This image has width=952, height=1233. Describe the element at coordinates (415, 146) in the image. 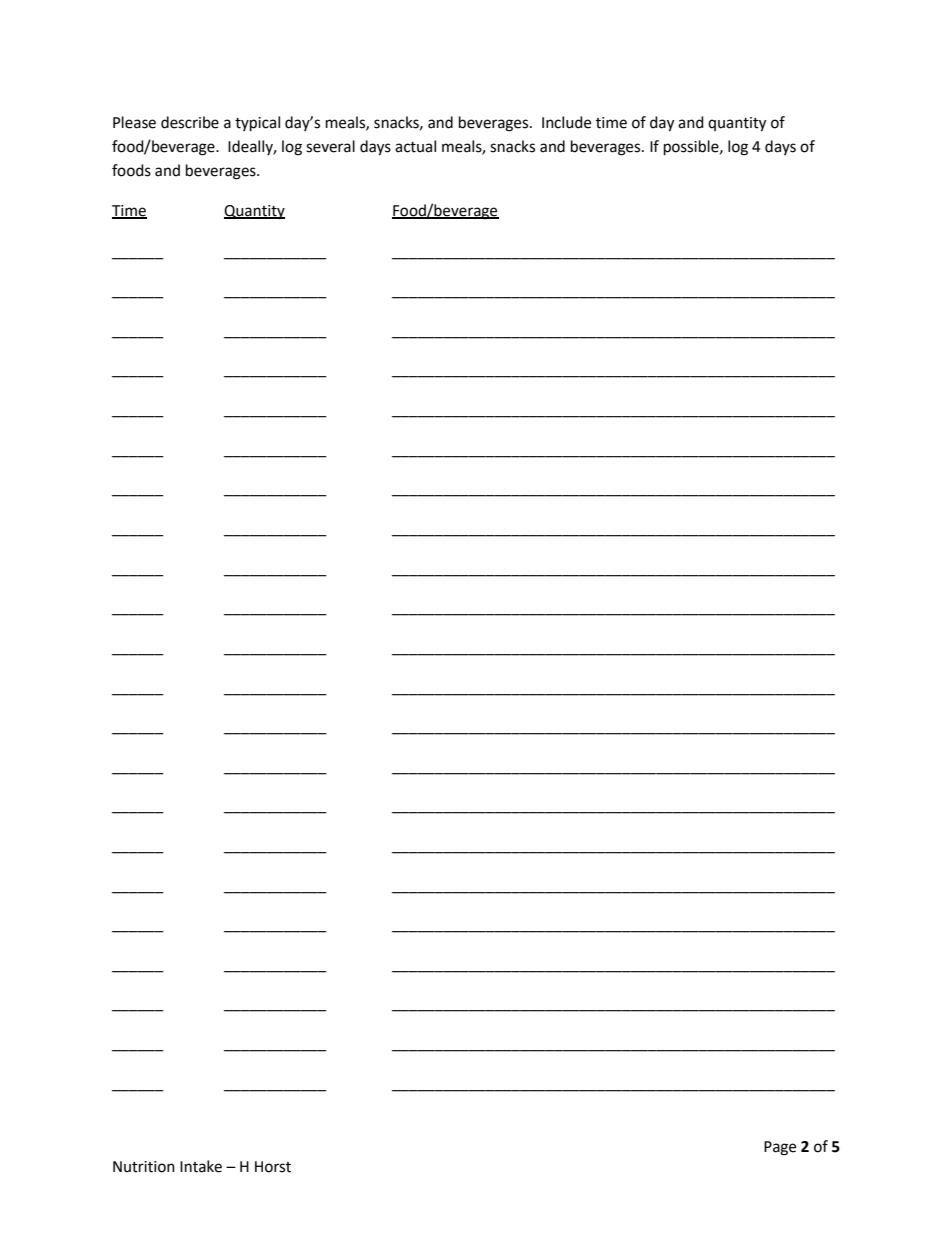

I see `actual` at that location.
